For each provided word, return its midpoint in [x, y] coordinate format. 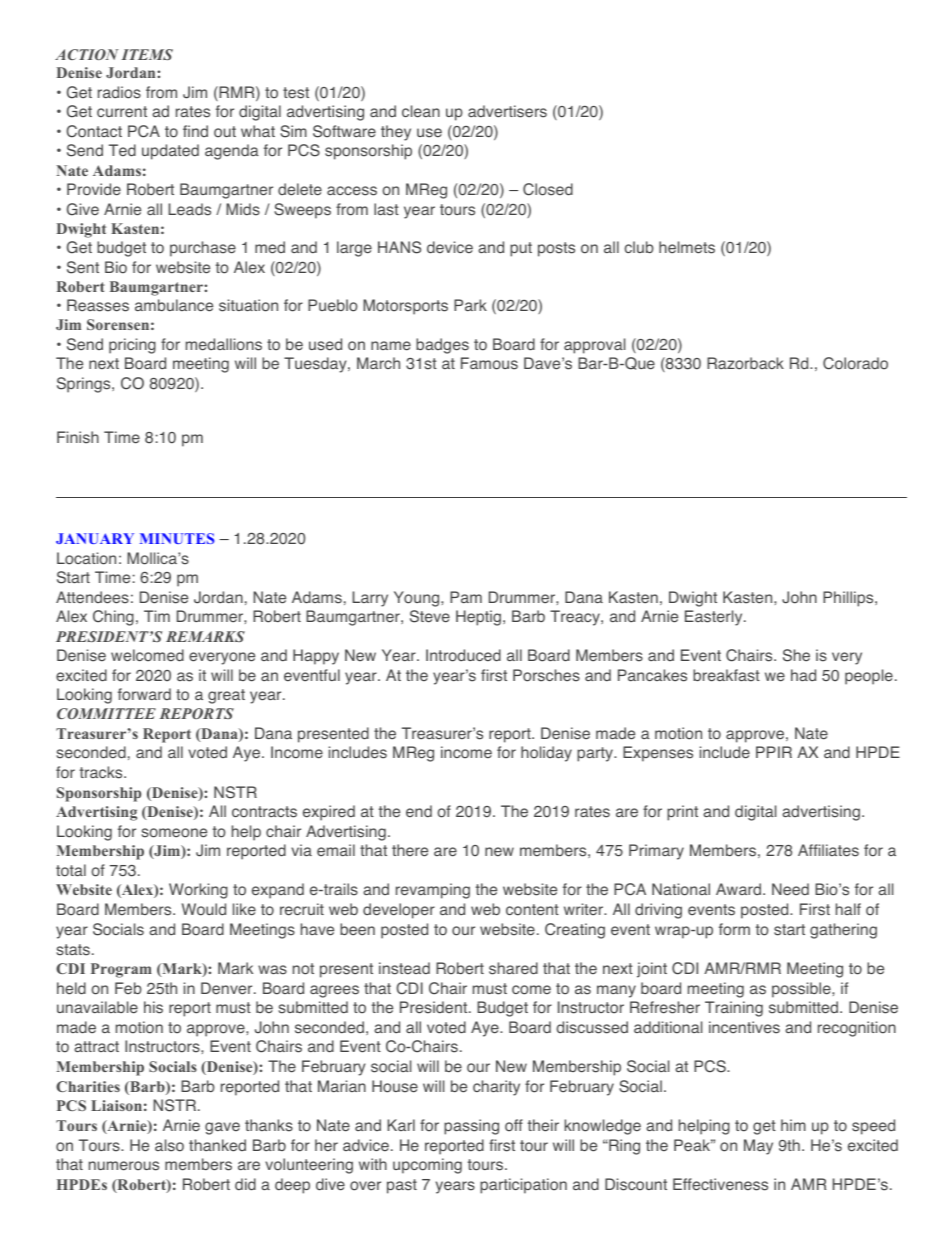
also [169, 1145]
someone [174, 833]
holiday [546, 754]
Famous [489, 363]
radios [119, 92]
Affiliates [828, 850]
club [639, 247]
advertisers [507, 111]
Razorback [745, 363]
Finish [78, 437]
